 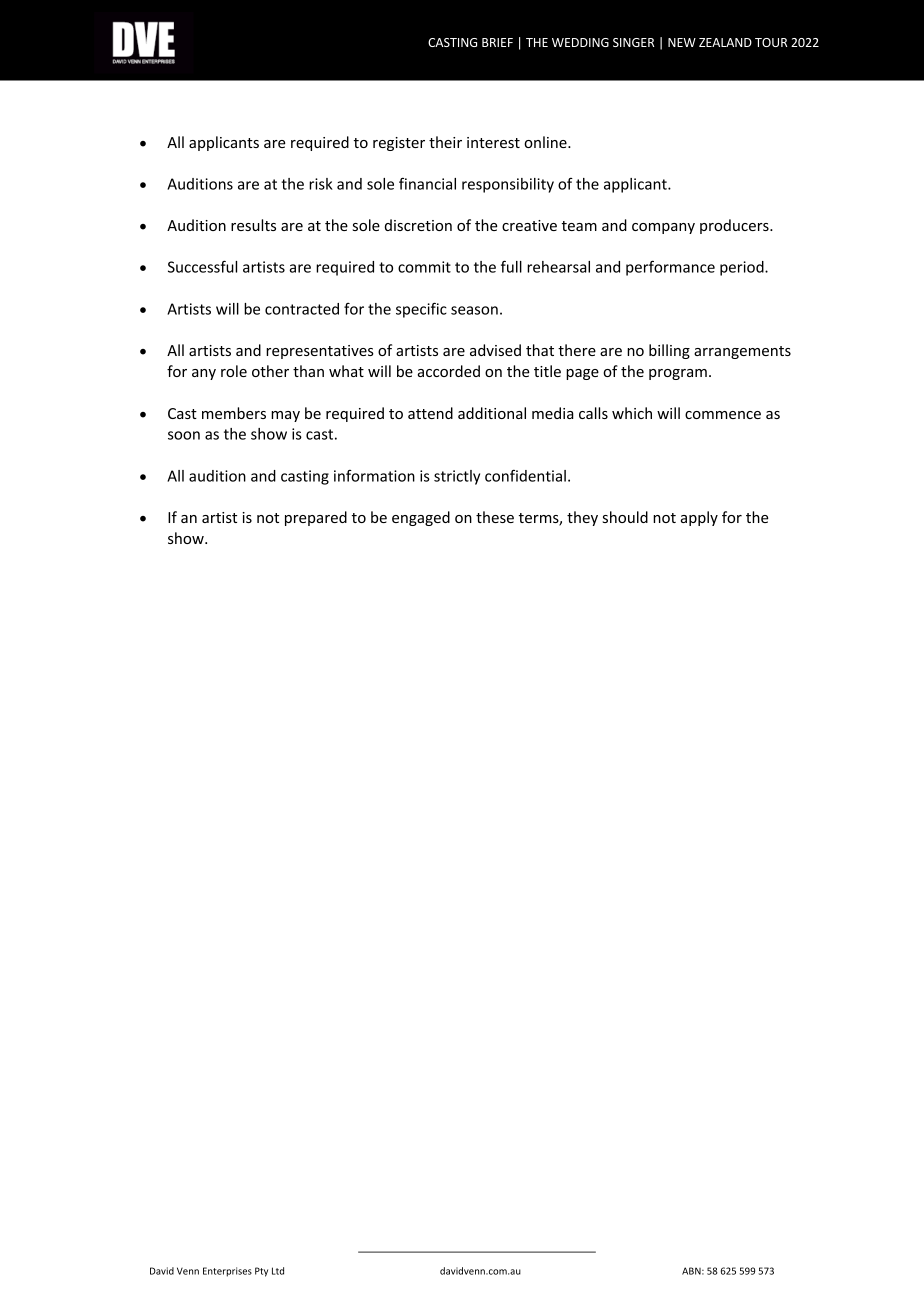 I want to click on apply, so click(x=699, y=518).
